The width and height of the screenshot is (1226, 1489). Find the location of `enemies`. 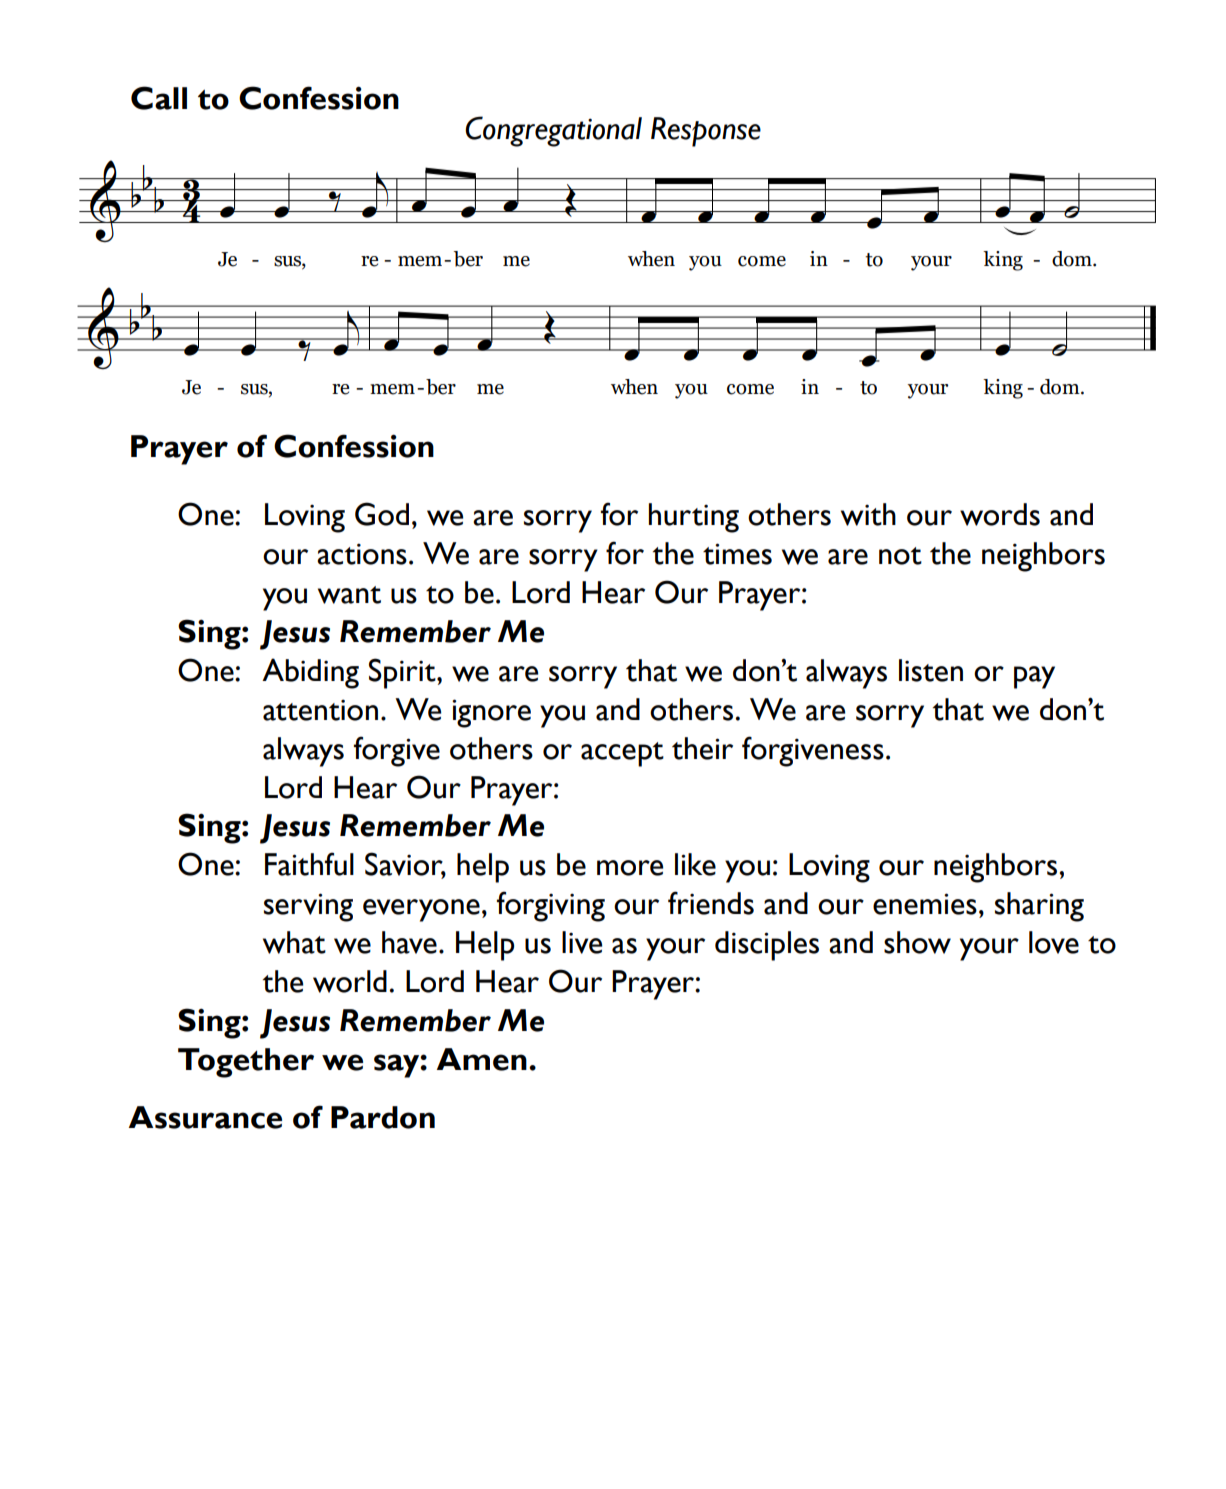

enemies is located at coordinates (925, 904).
